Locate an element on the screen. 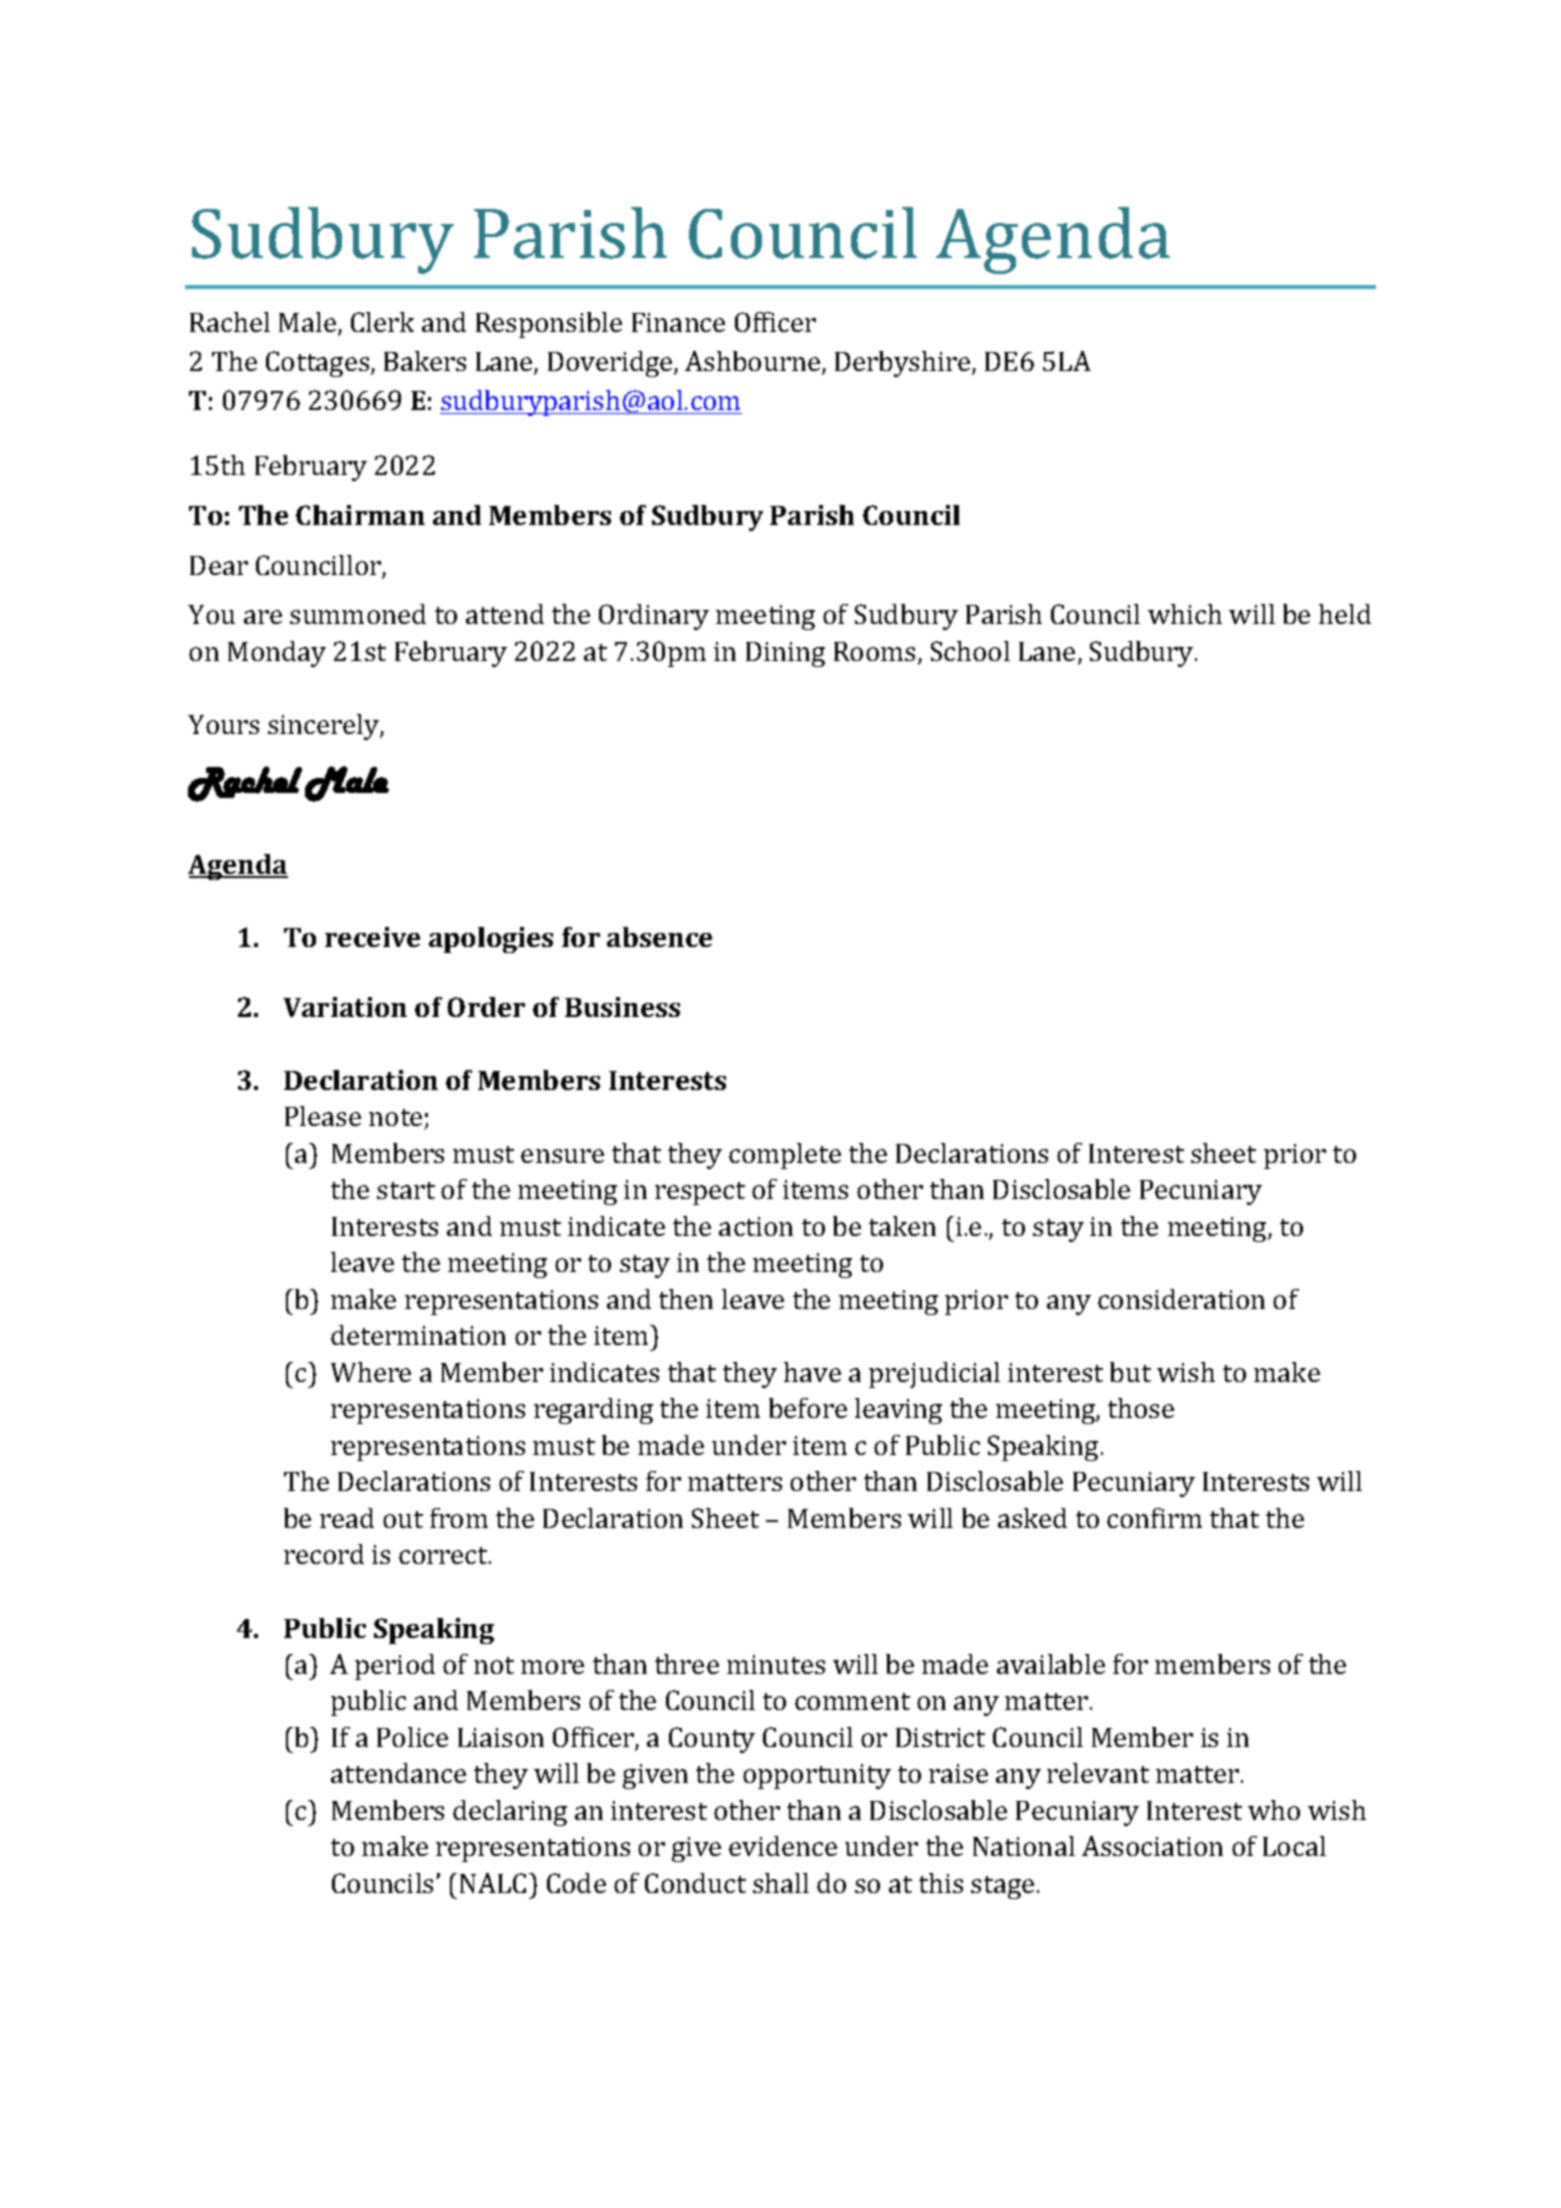  Yours is located at coordinates (223, 724).
